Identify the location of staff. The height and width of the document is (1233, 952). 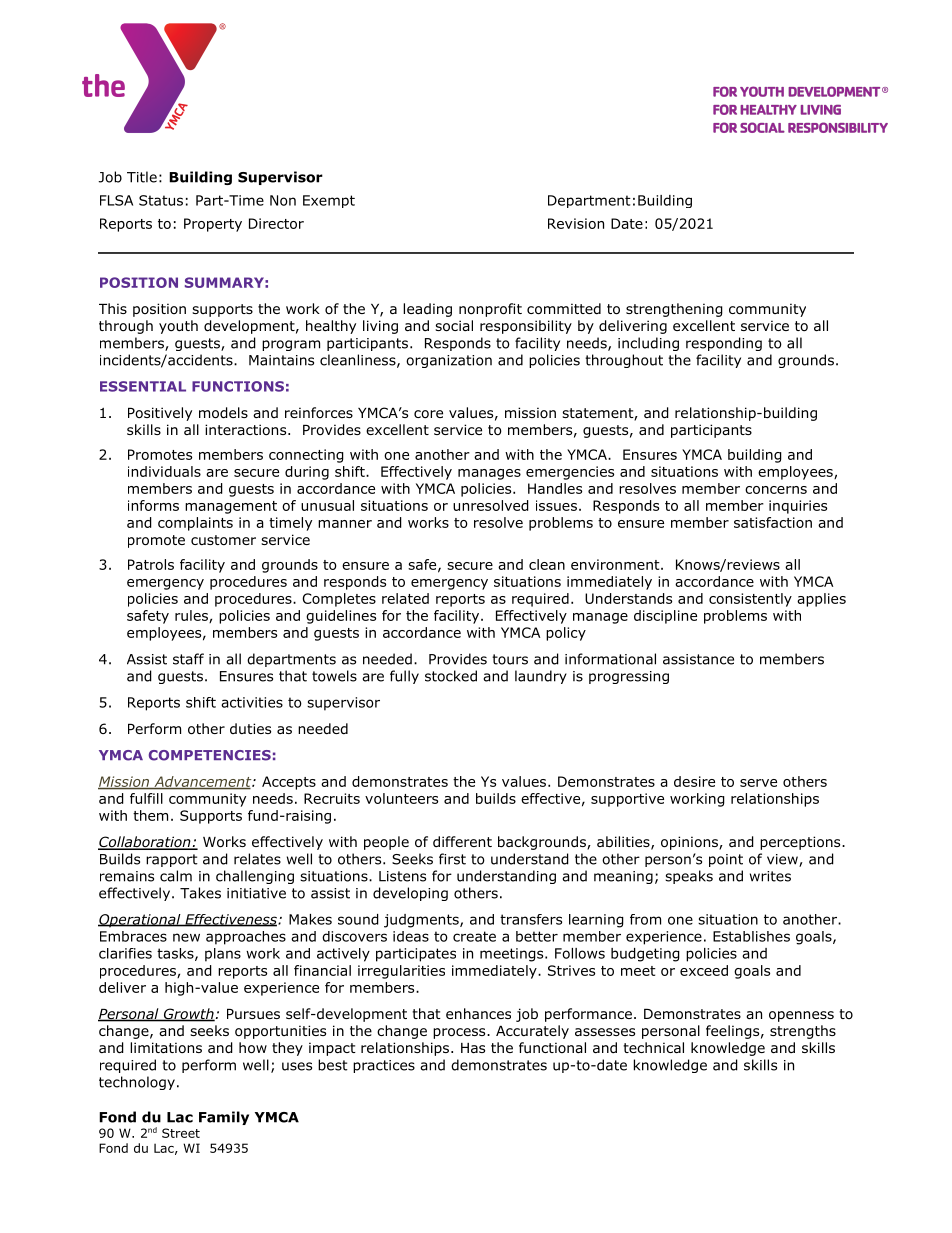
(188, 659).
